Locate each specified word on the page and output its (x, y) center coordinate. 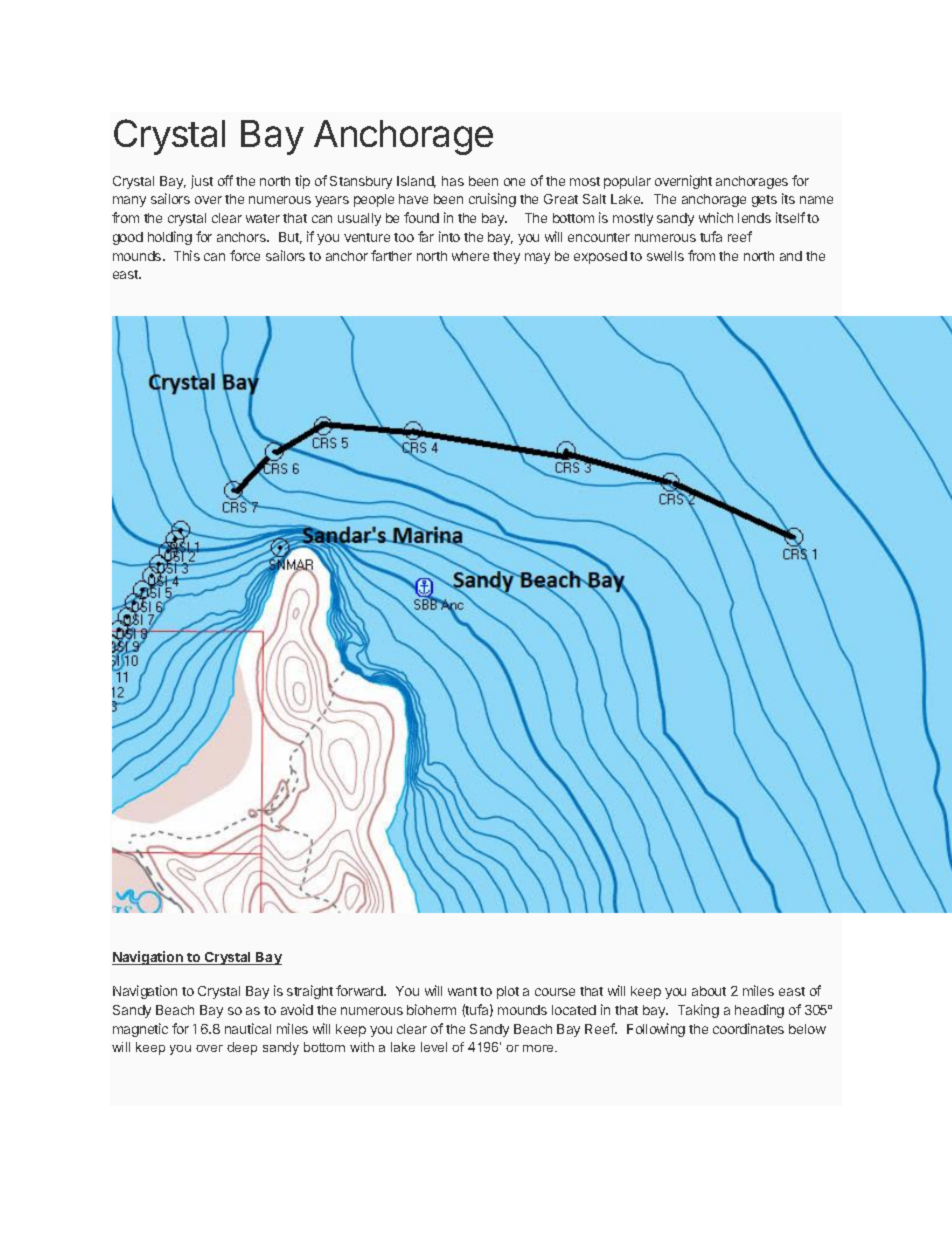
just (202, 182)
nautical (248, 1028)
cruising (492, 200)
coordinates (748, 1028)
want (462, 991)
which (716, 217)
